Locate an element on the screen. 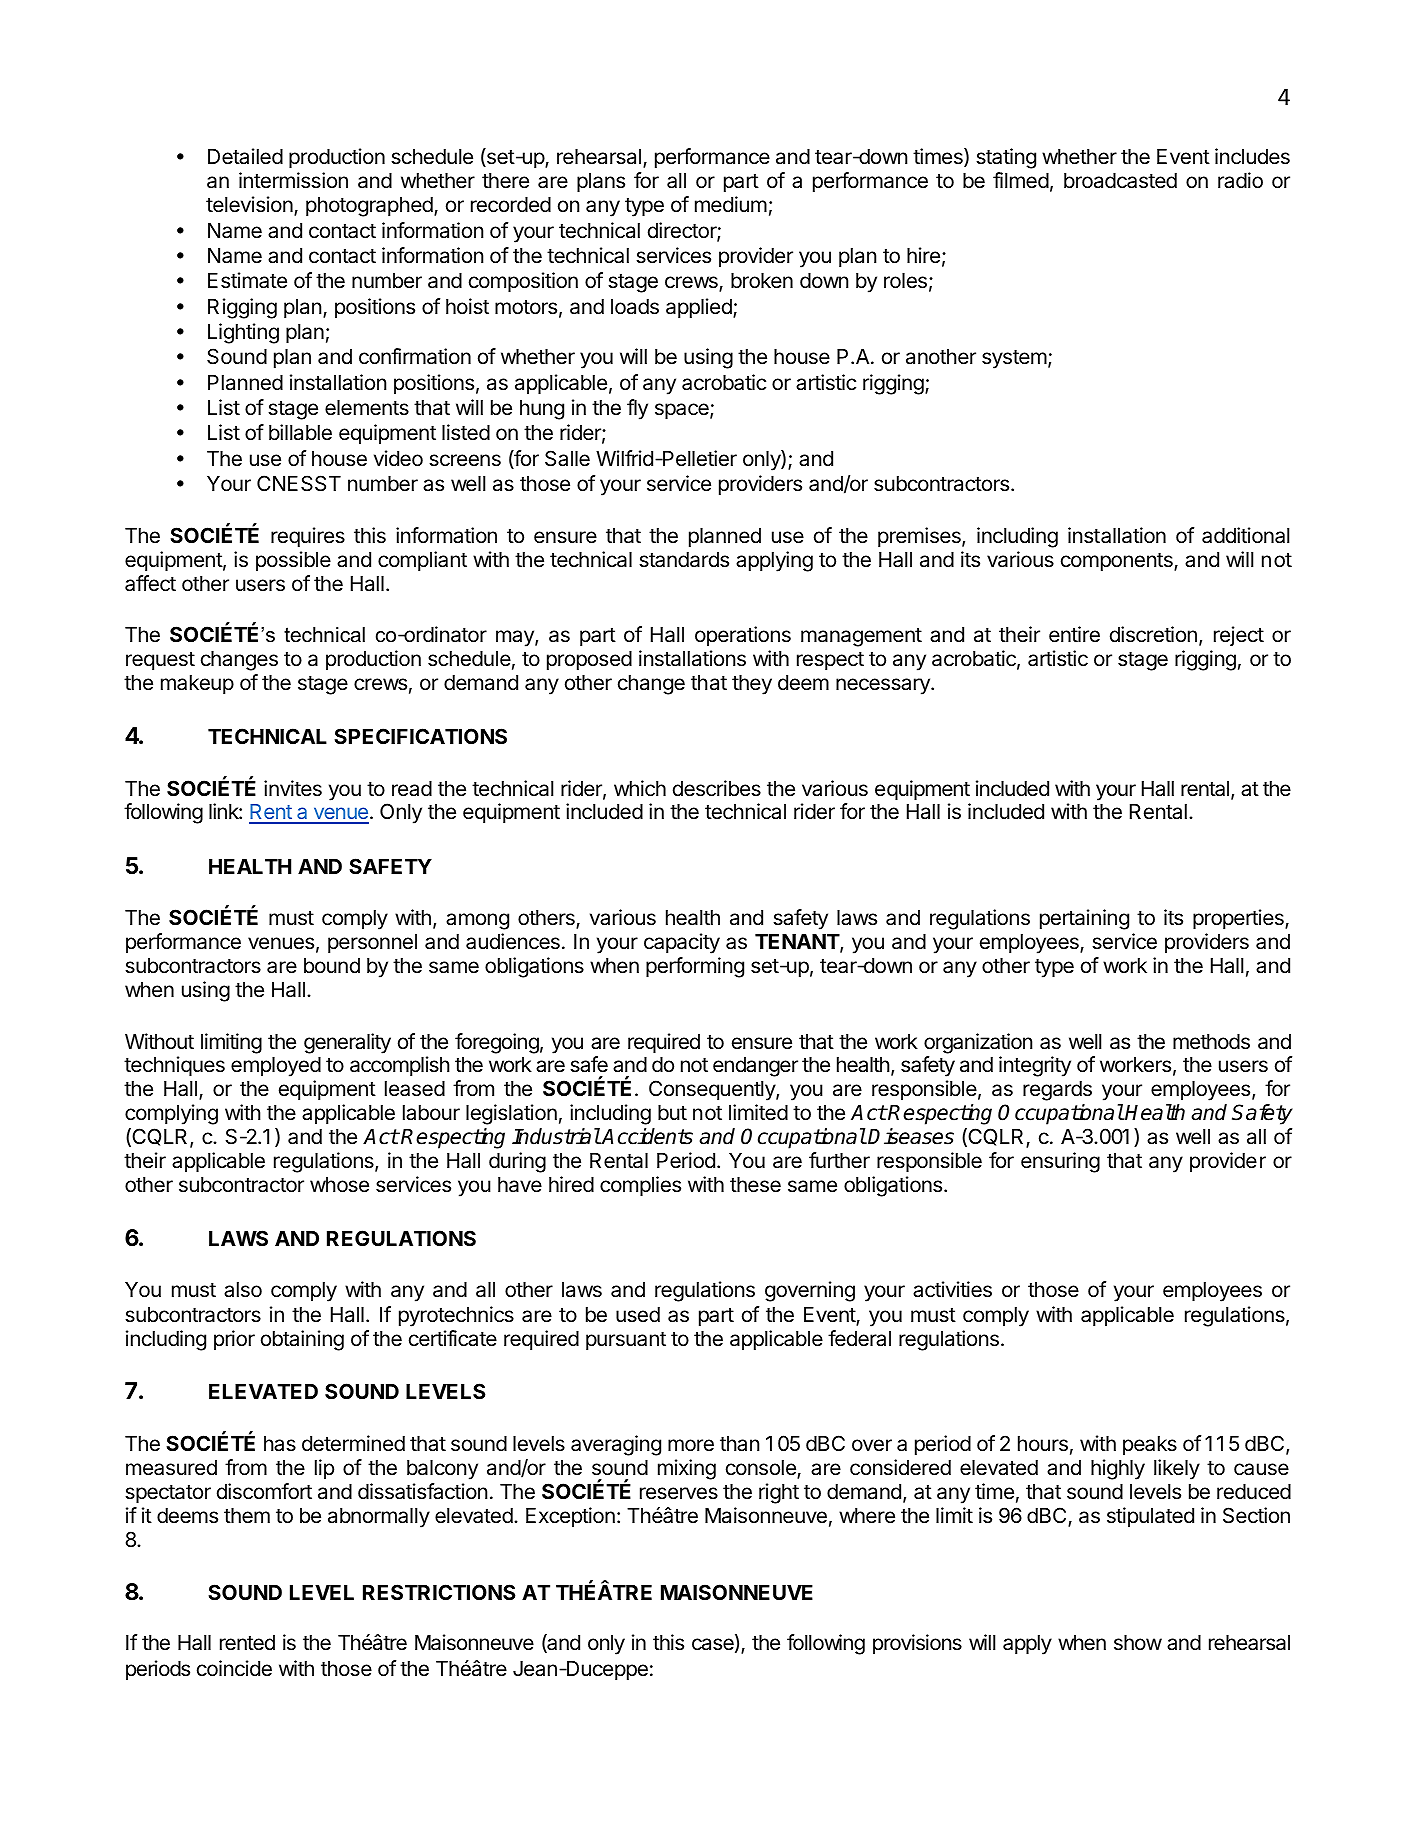  medium is located at coordinates (731, 204).
